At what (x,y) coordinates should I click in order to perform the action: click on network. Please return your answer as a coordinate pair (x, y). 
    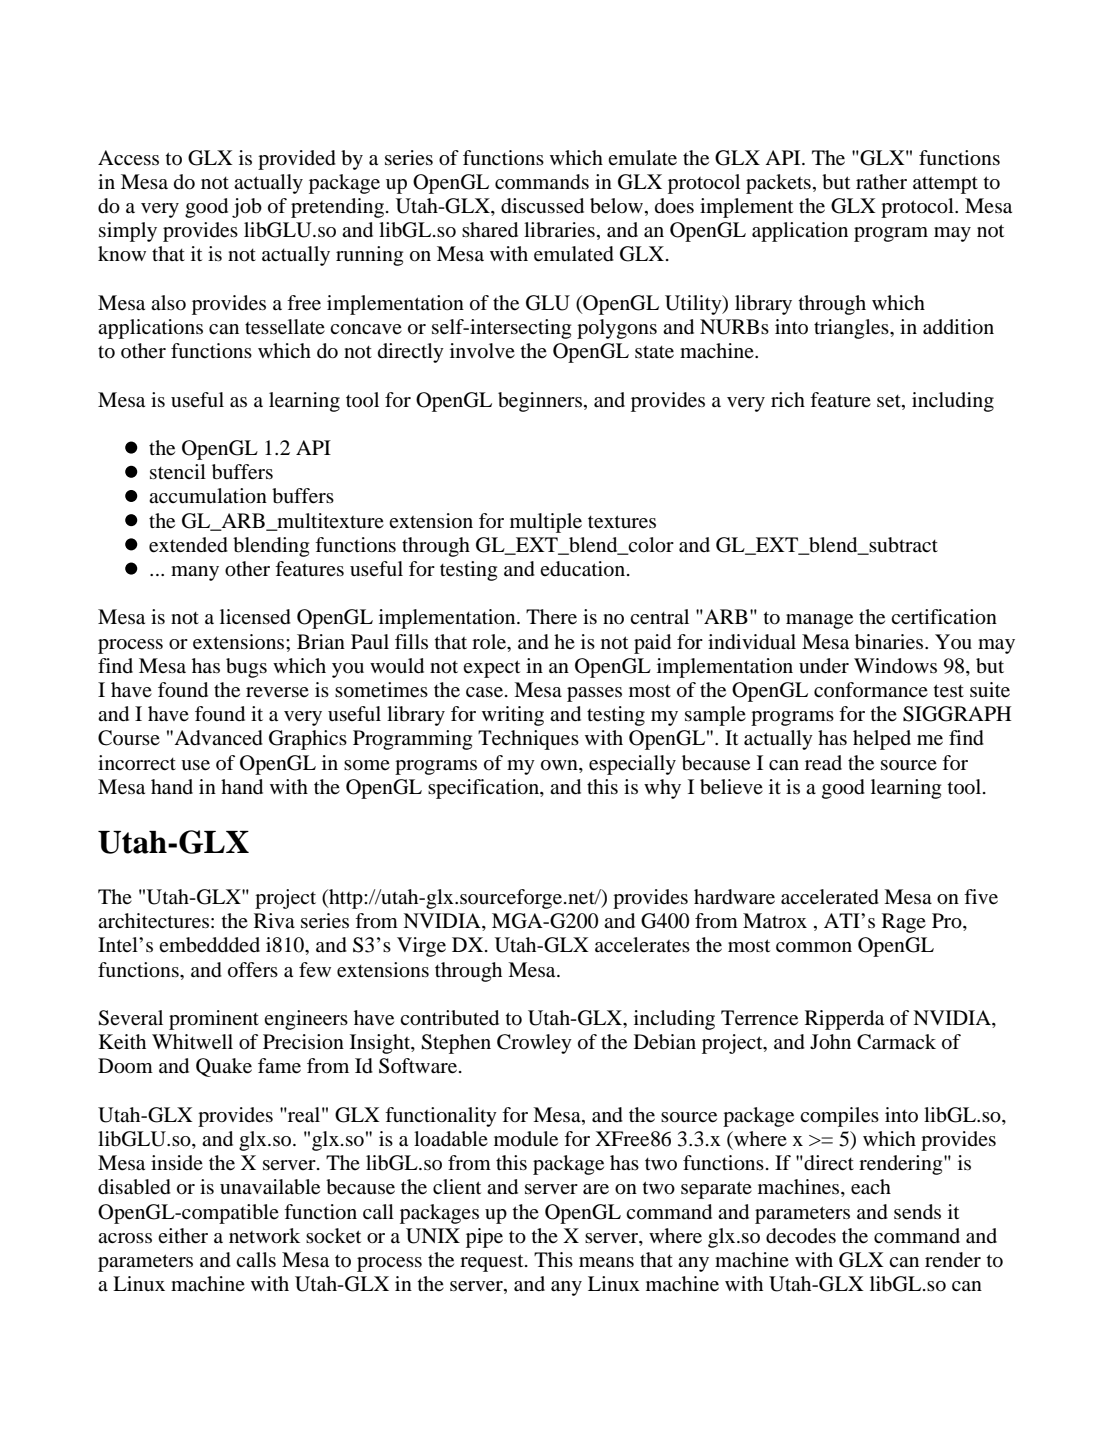
    Looking at the image, I should click on (264, 1236).
